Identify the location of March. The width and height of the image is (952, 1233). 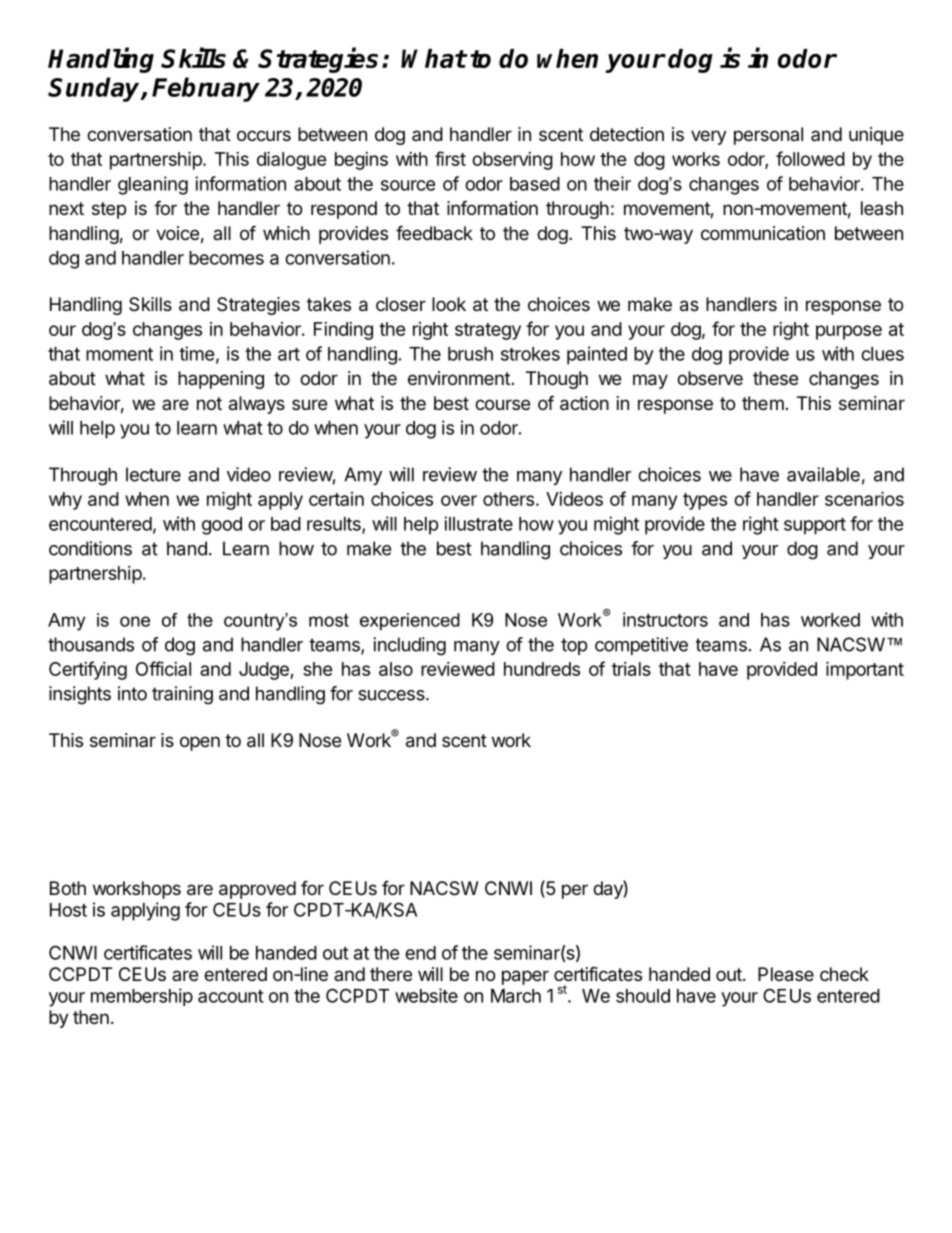
(516, 996).
